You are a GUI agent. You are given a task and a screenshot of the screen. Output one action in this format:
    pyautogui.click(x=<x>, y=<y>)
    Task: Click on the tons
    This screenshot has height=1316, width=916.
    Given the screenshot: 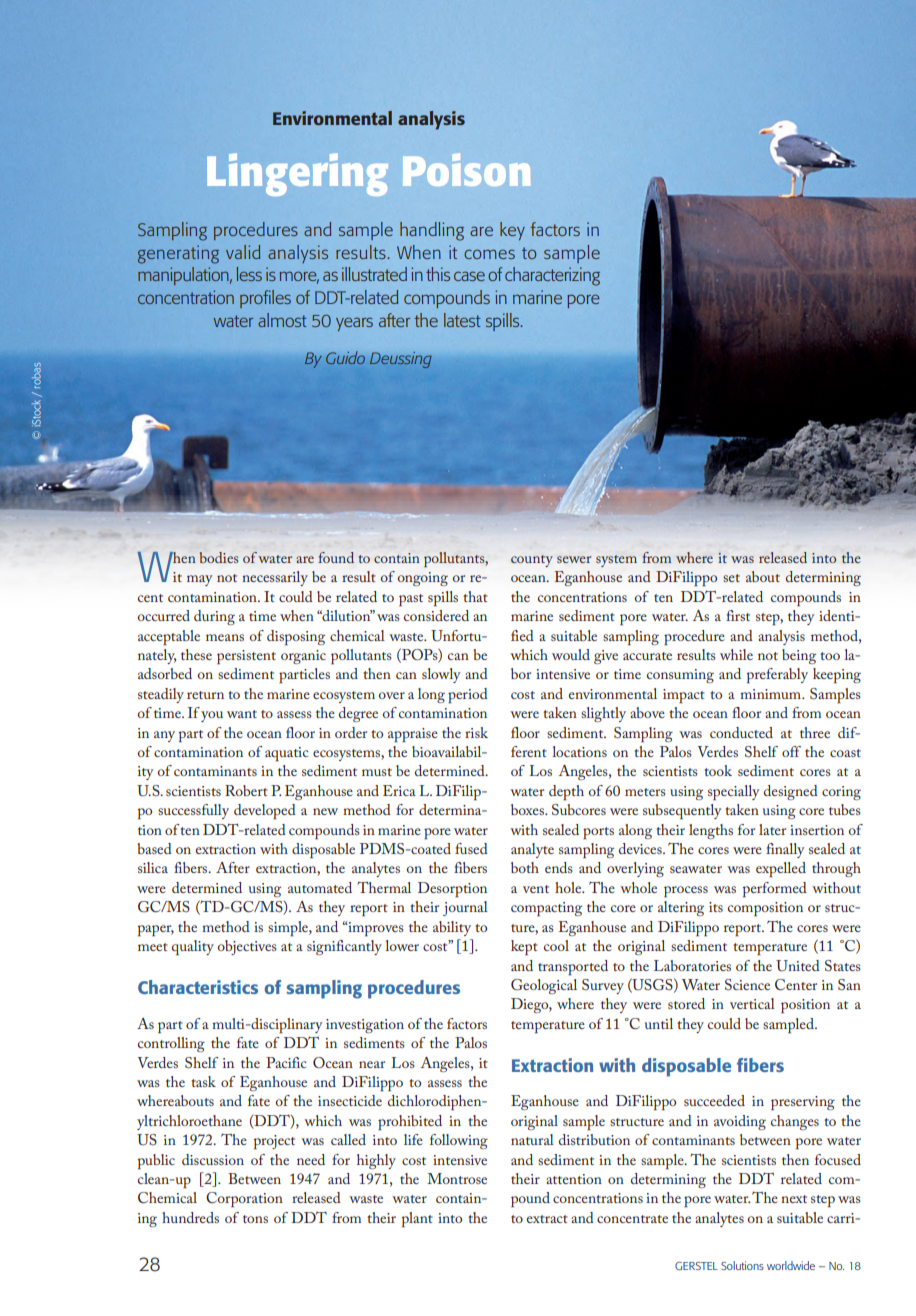 What is the action you would take?
    pyautogui.click(x=255, y=1219)
